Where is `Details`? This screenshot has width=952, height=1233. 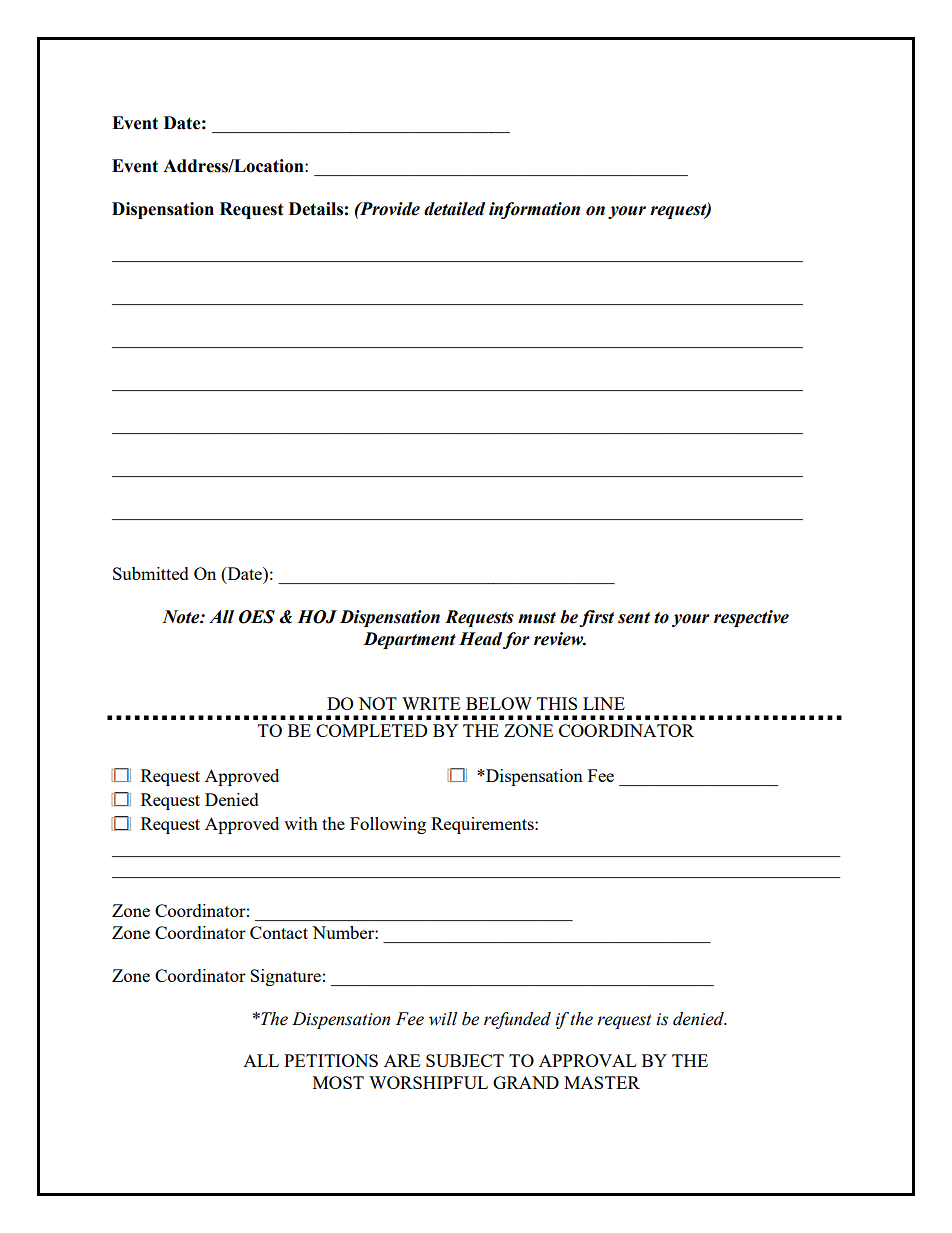
Details is located at coordinates (316, 209).
